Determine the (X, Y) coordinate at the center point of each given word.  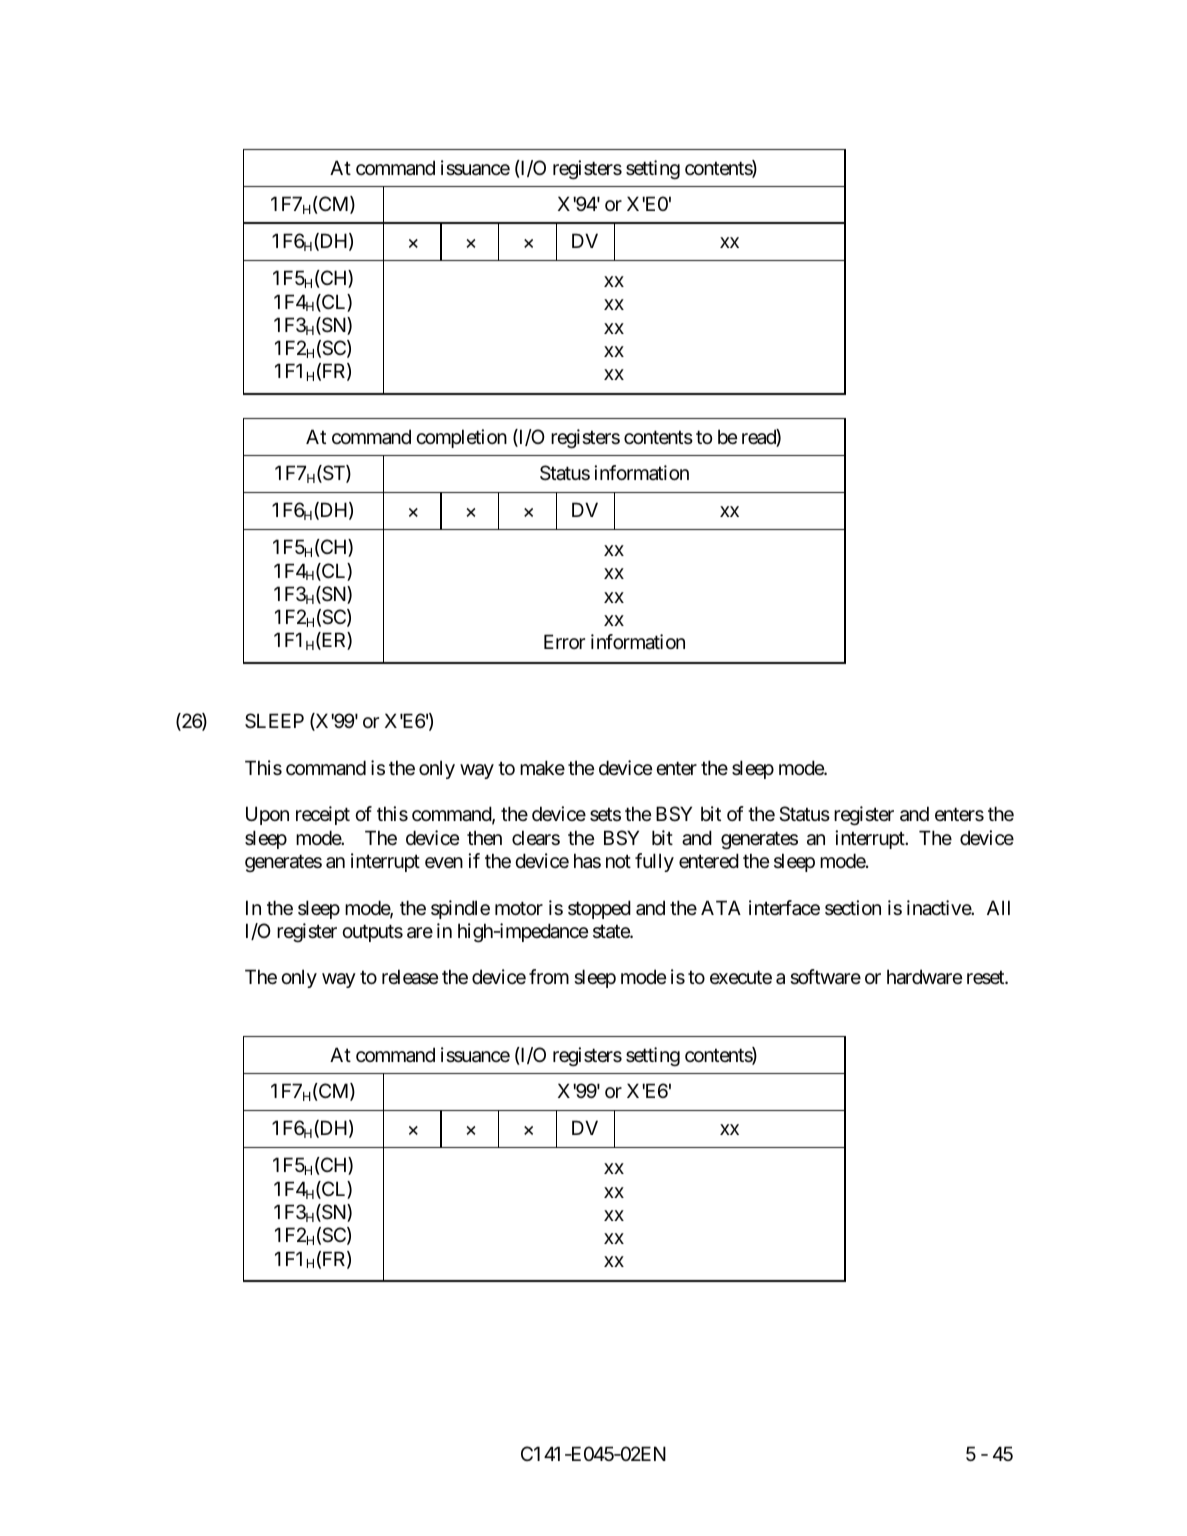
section (853, 907)
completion (461, 438)
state (612, 932)
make (542, 768)
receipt (323, 815)
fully (654, 862)
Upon (267, 816)
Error (564, 641)
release (410, 977)
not (618, 861)
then (484, 837)
